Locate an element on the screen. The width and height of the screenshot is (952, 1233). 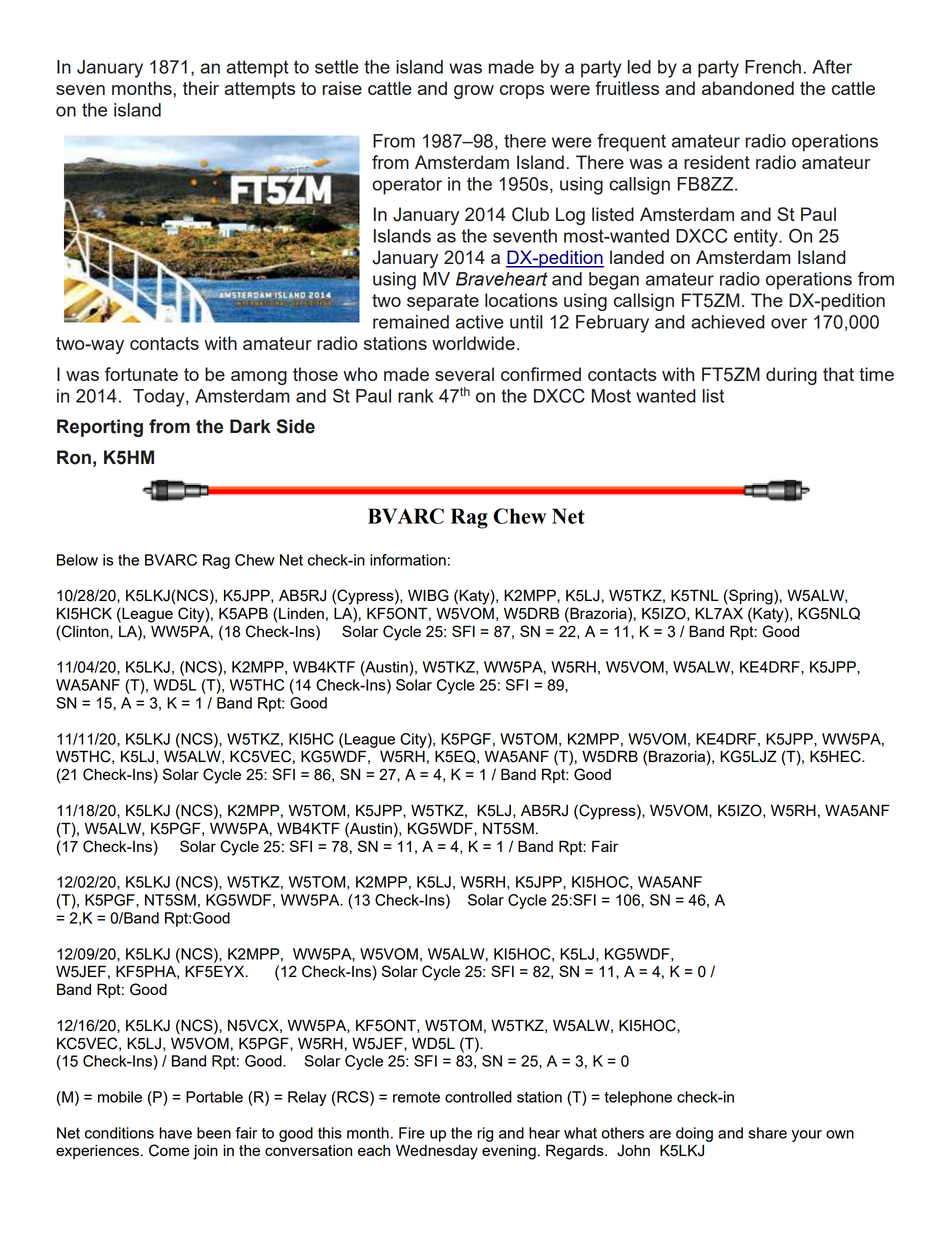
information is located at coordinates (408, 560).
